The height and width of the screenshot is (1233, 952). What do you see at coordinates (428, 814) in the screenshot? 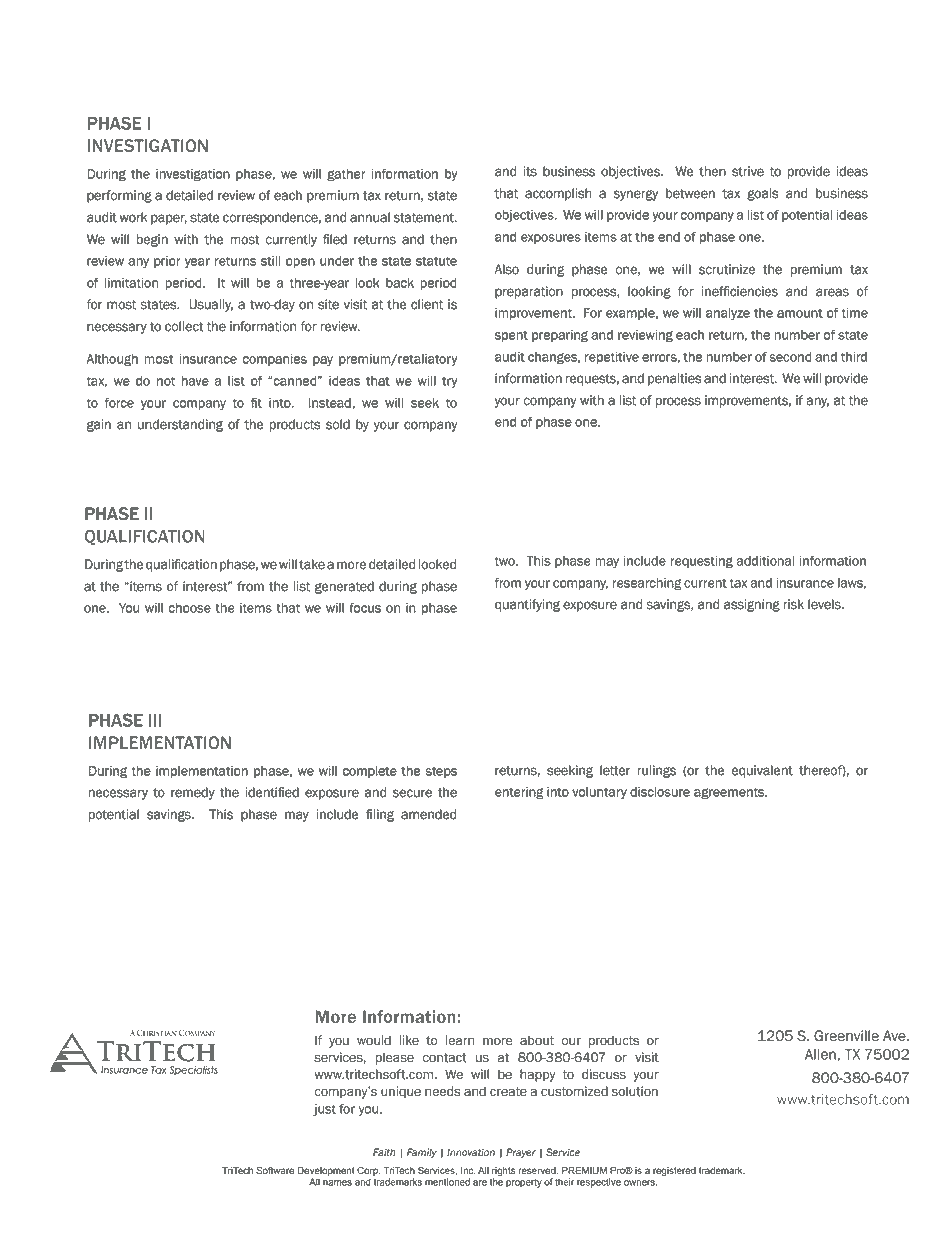
I see `amended` at bounding box center [428, 814].
